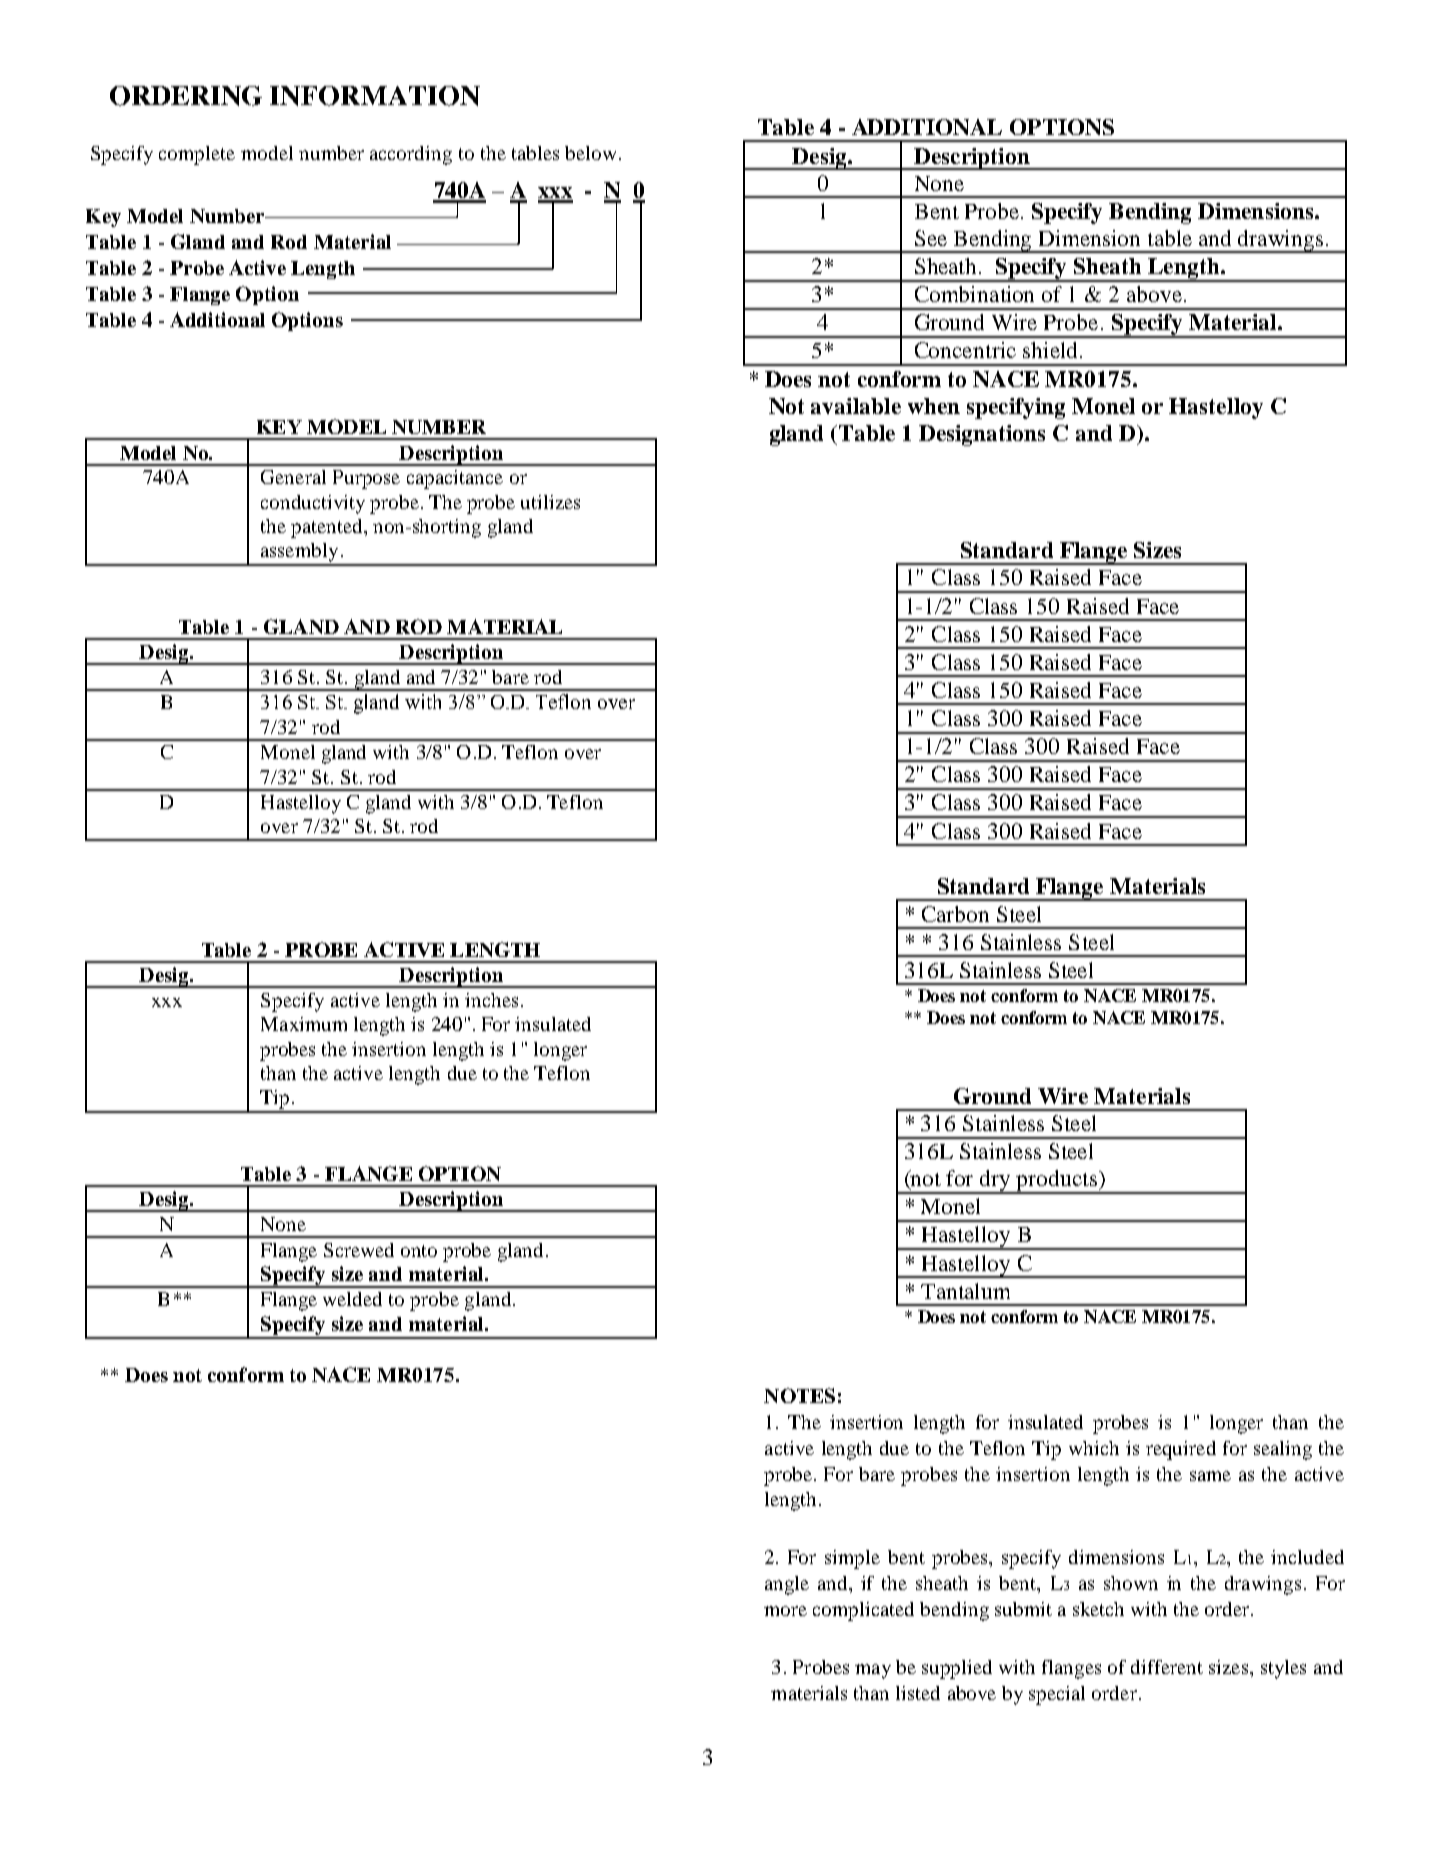 The width and height of the image is (1434, 1855). What do you see at coordinates (328, 528) in the image?
I see `patented` at bounding box center [328, 528].
